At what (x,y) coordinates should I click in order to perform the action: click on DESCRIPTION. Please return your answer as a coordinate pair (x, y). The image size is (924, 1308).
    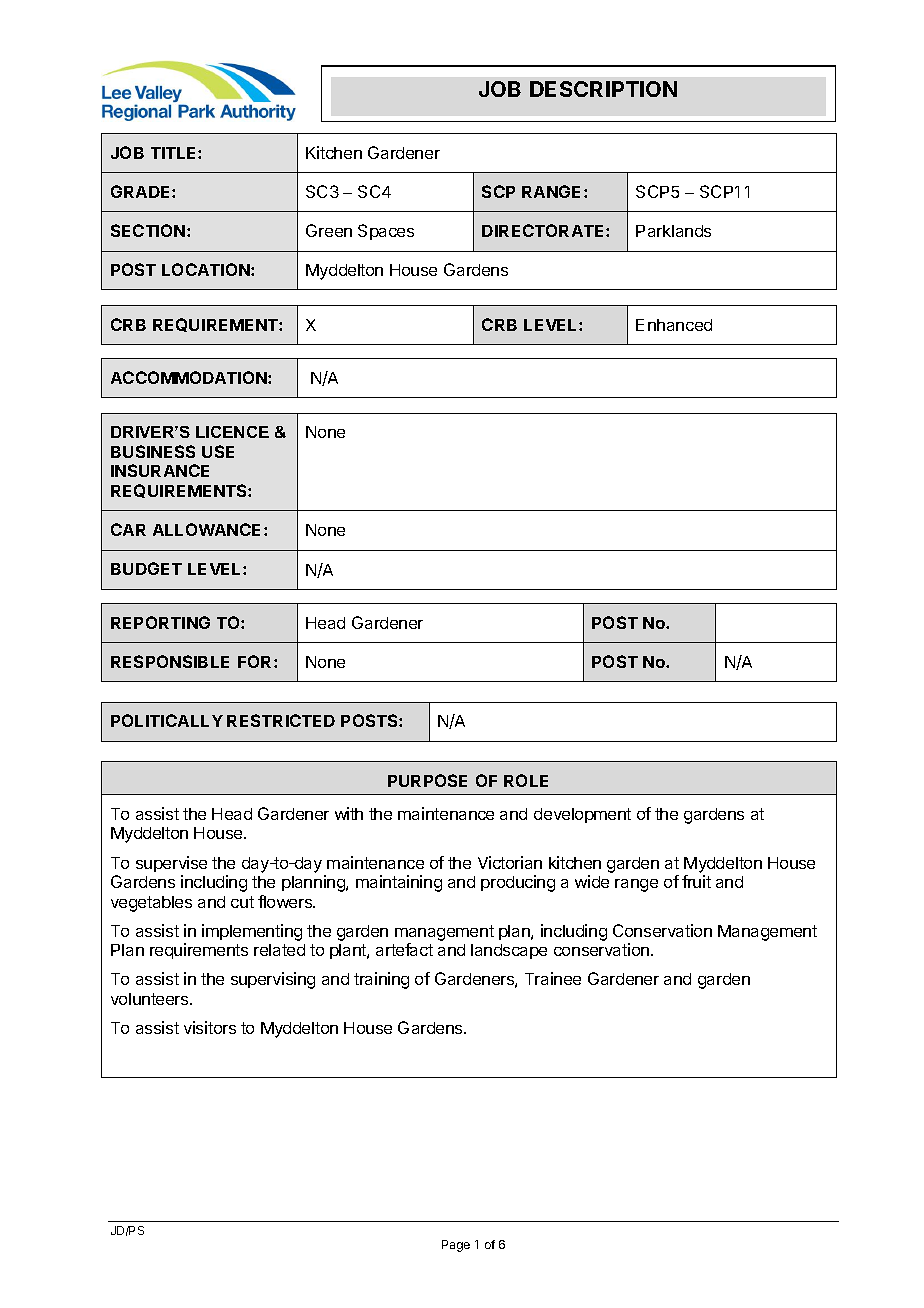
    Looking at the image, I should click on (603, 89).
